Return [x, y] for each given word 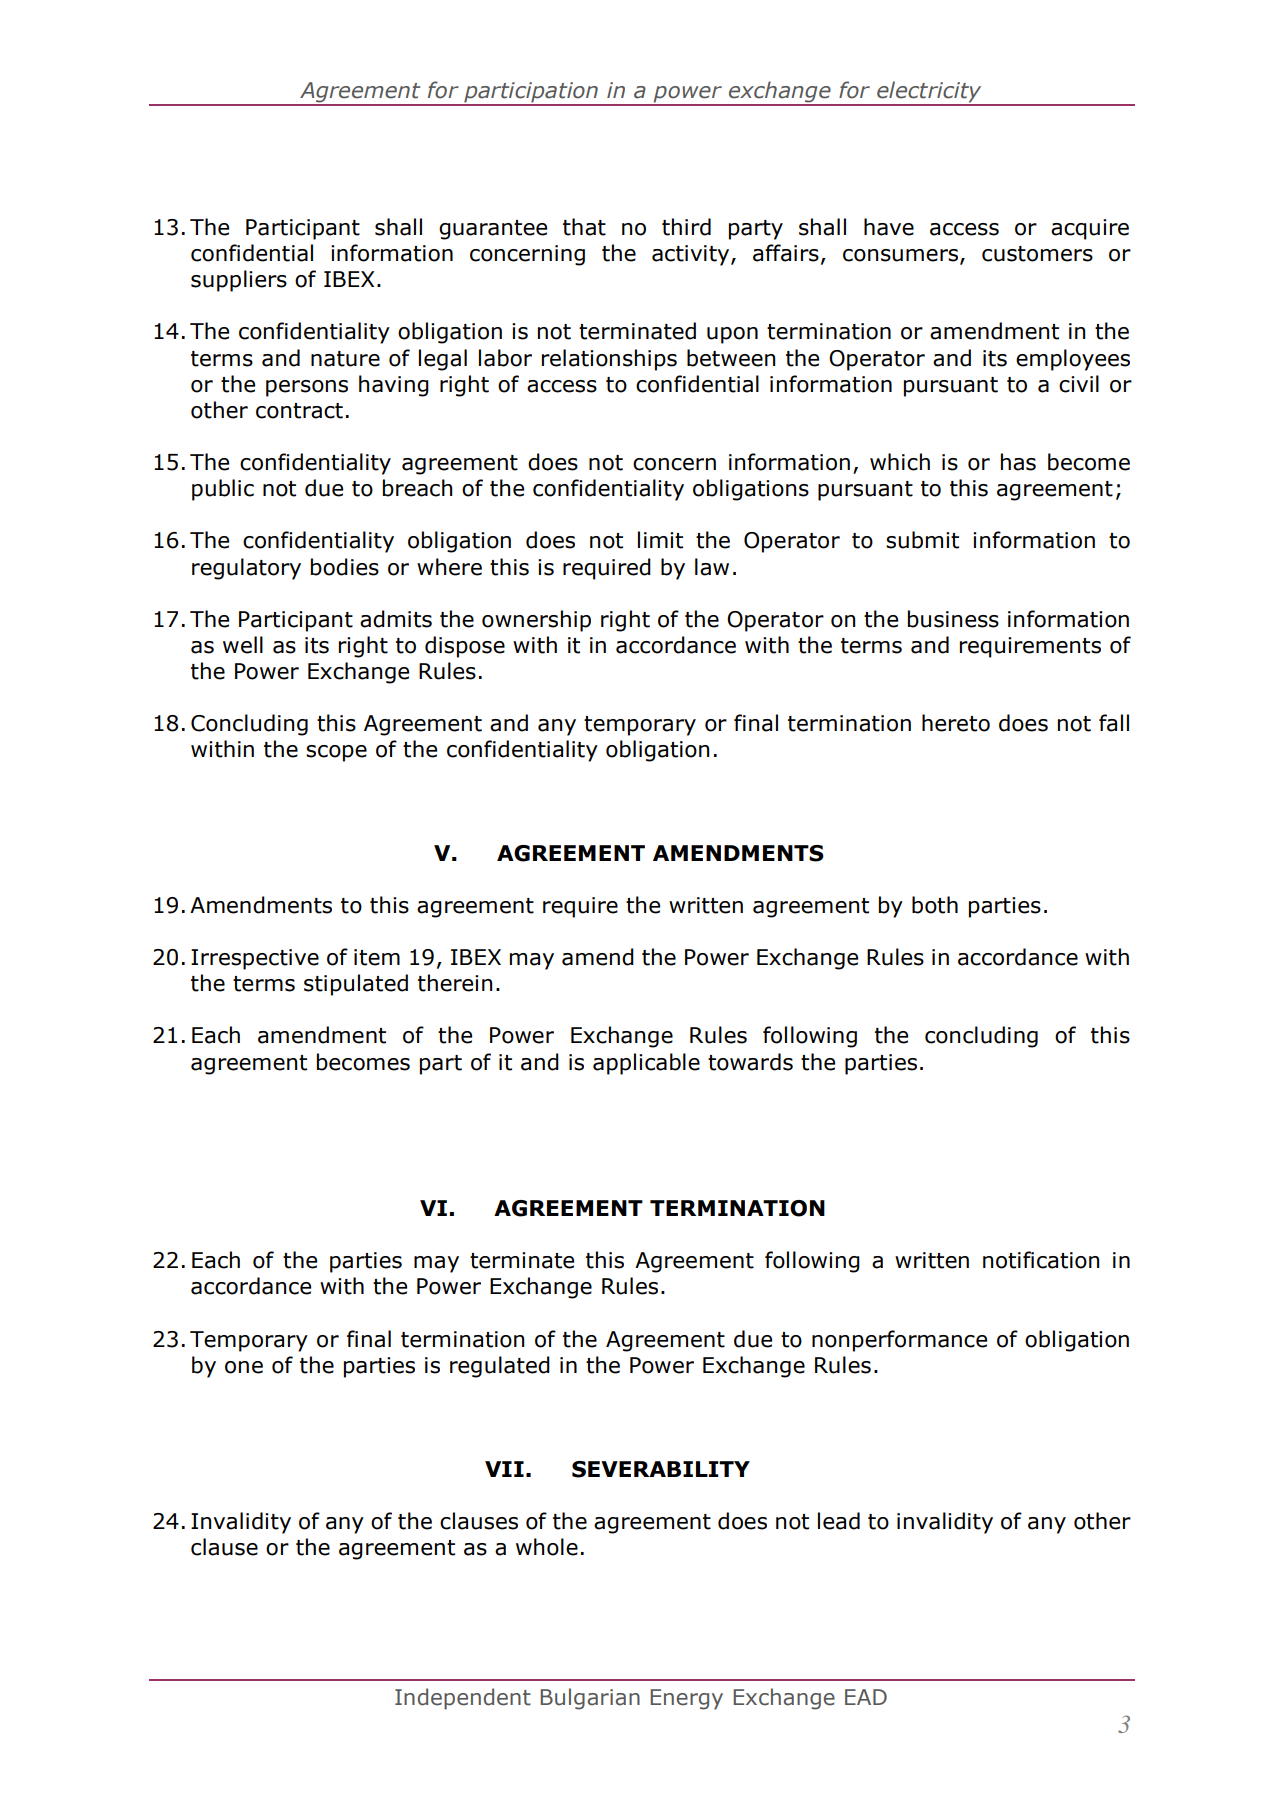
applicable [646, 1064]
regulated [500, 1367]
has [1018, 462]
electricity [929, 93]
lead [839, 1521]
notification [1041, 1260]
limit [660, 540]
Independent [463, 1699]
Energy [686, 1699]
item [377, 957]
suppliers [239, 281]
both [935, 905]
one [244, 1367]
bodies [345, 567]
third [686, 227]
